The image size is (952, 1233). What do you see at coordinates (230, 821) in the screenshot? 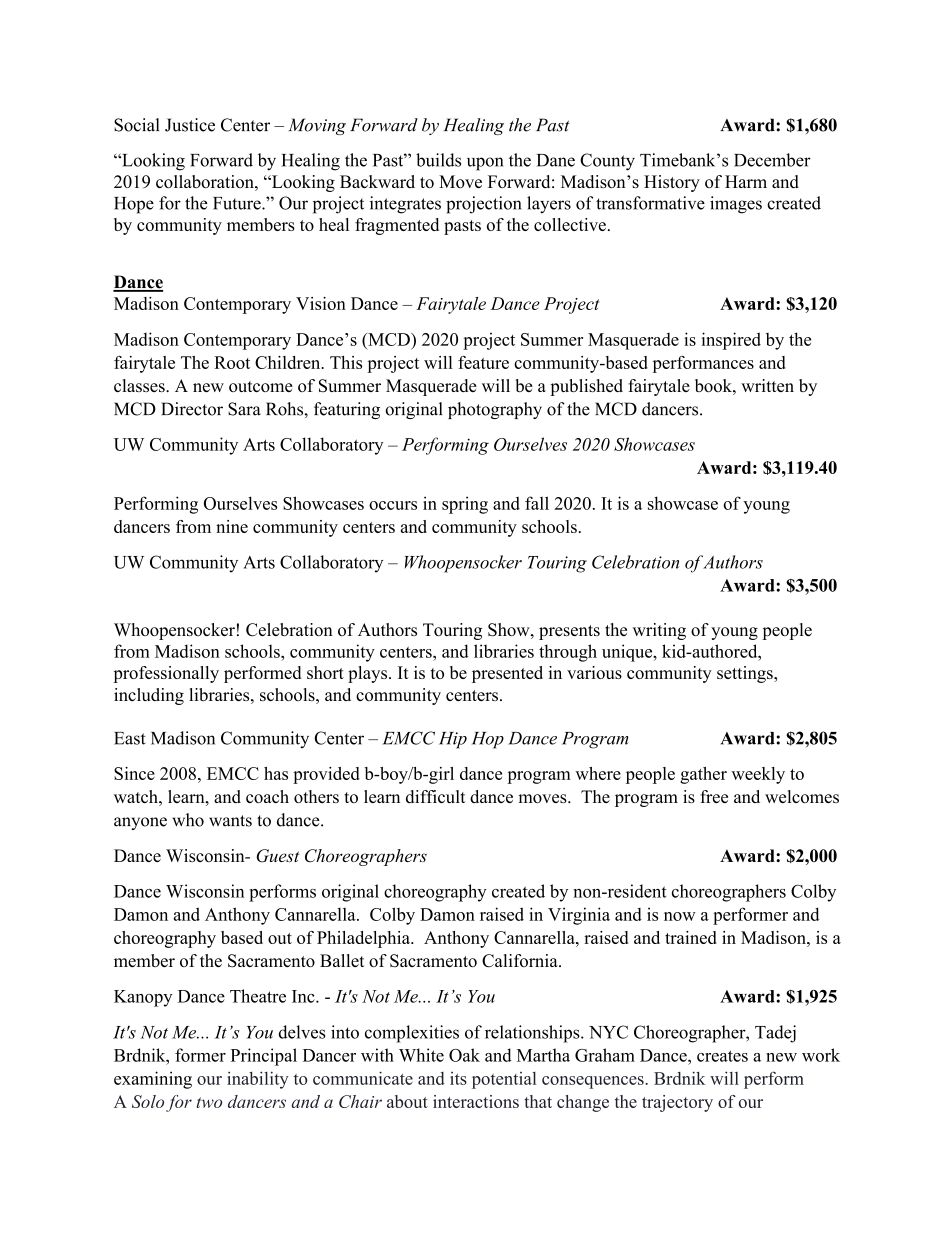
I see `wants` at bounding box center [230, 821].
